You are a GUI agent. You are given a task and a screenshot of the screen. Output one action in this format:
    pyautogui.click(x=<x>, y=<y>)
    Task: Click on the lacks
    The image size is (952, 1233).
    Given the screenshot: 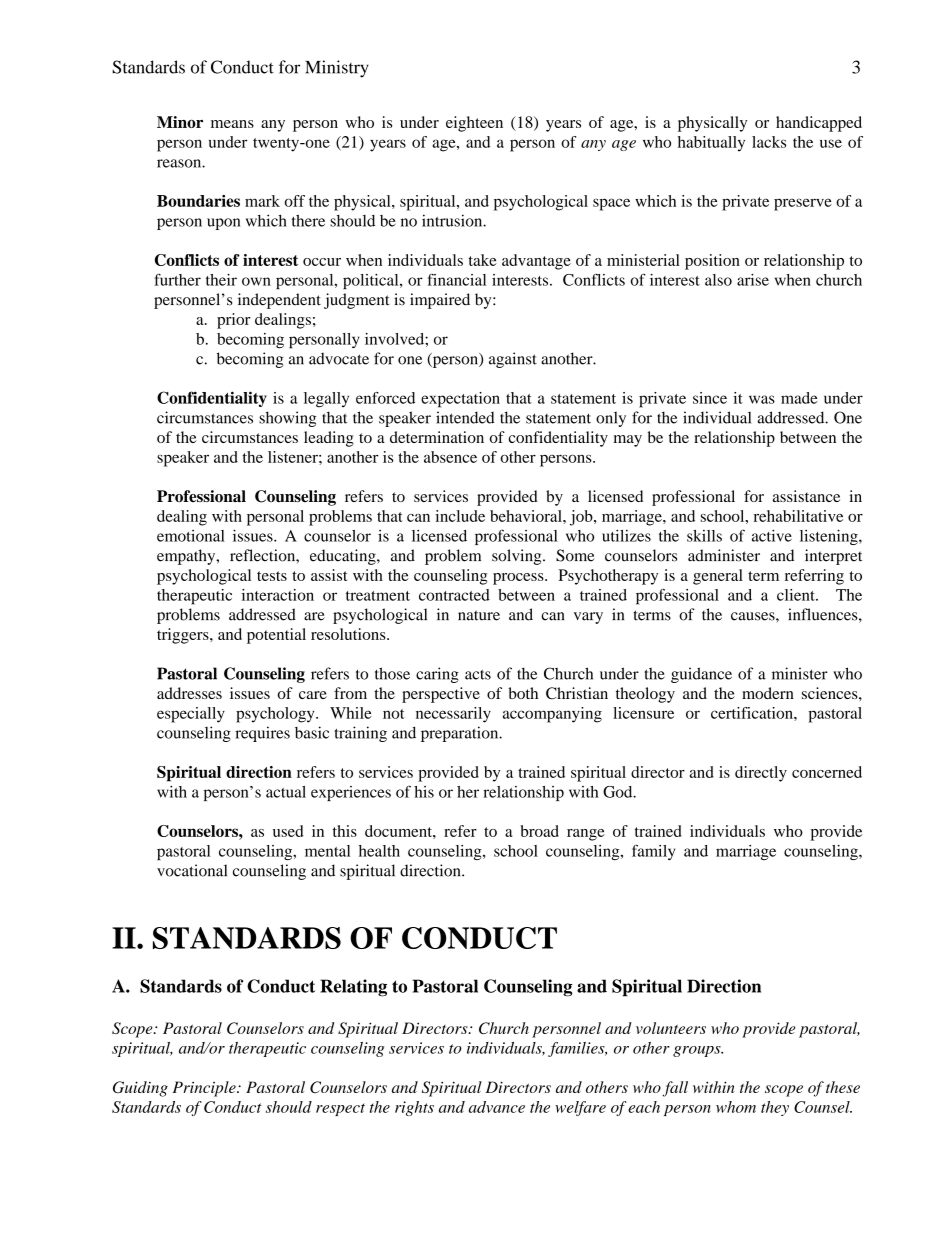 What is the action you would take?
    pyautogui.click(x=769, y=142)
